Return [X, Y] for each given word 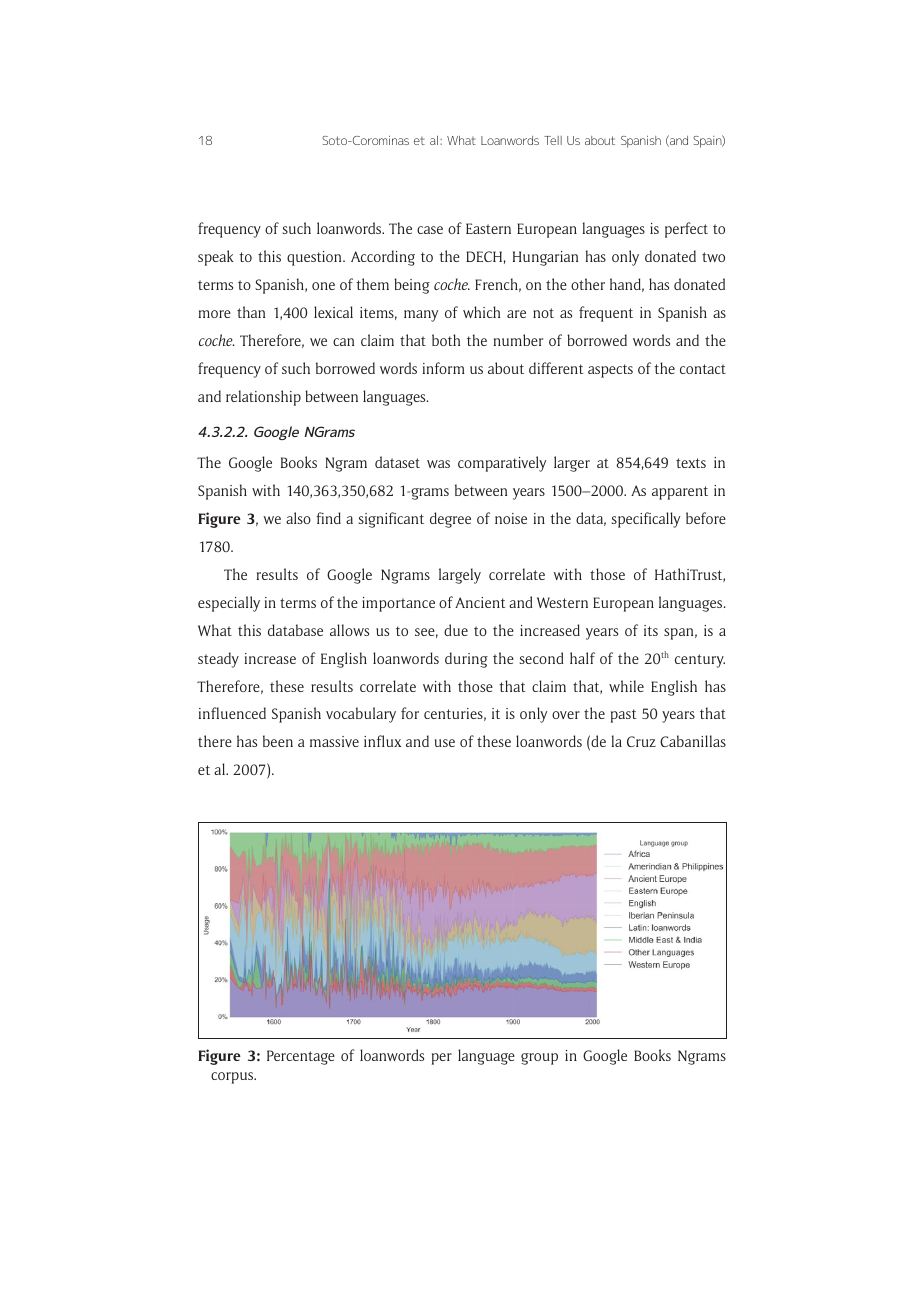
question [315, 258]
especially [229, 604]
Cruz [641, 741]
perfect [686, 230]
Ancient [480, 602]
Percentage [301, 1057]
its [651, 630]
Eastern [488, 228]
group [539, 1059]
